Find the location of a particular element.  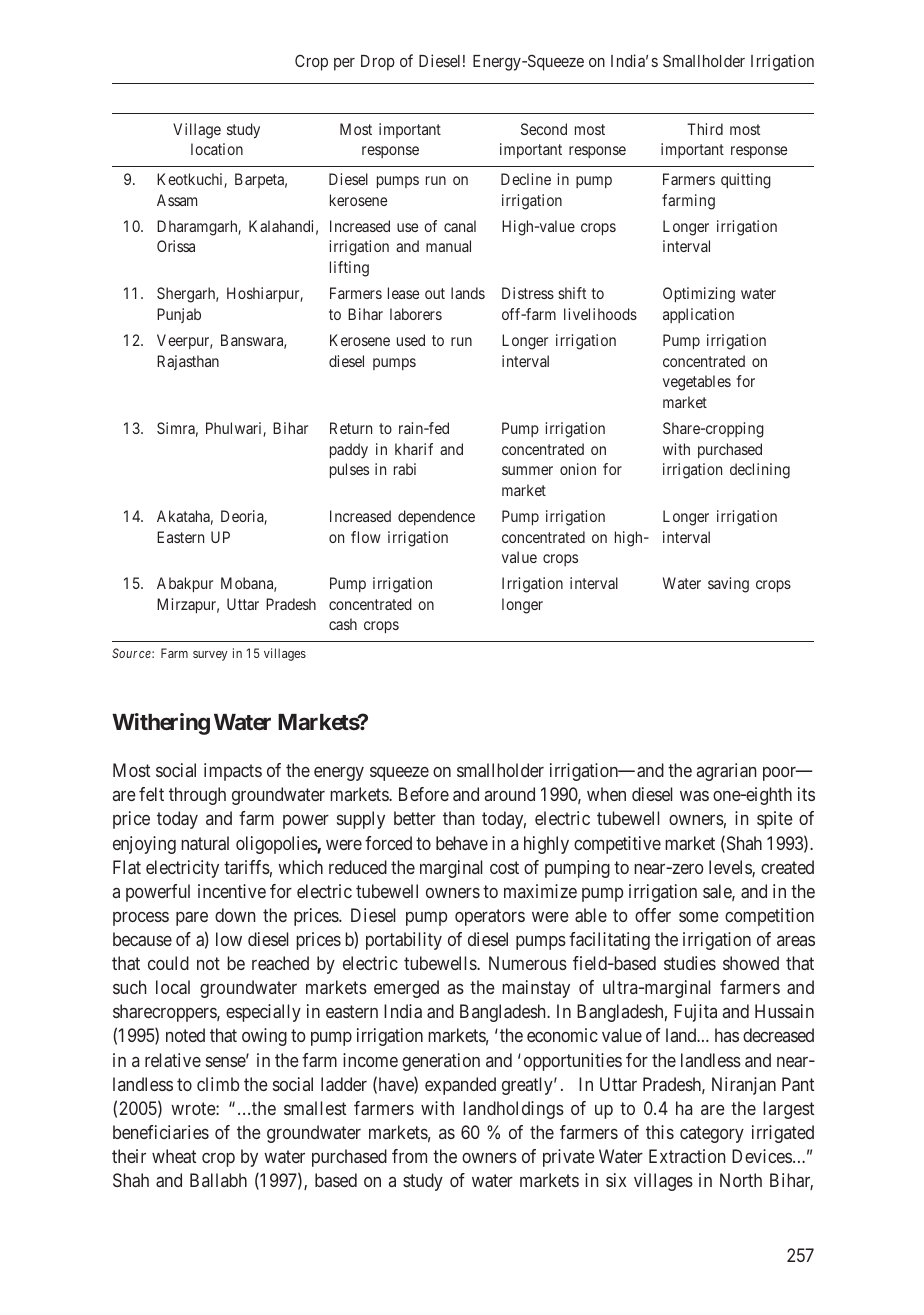

cost is located at coordinates (504, 867).
